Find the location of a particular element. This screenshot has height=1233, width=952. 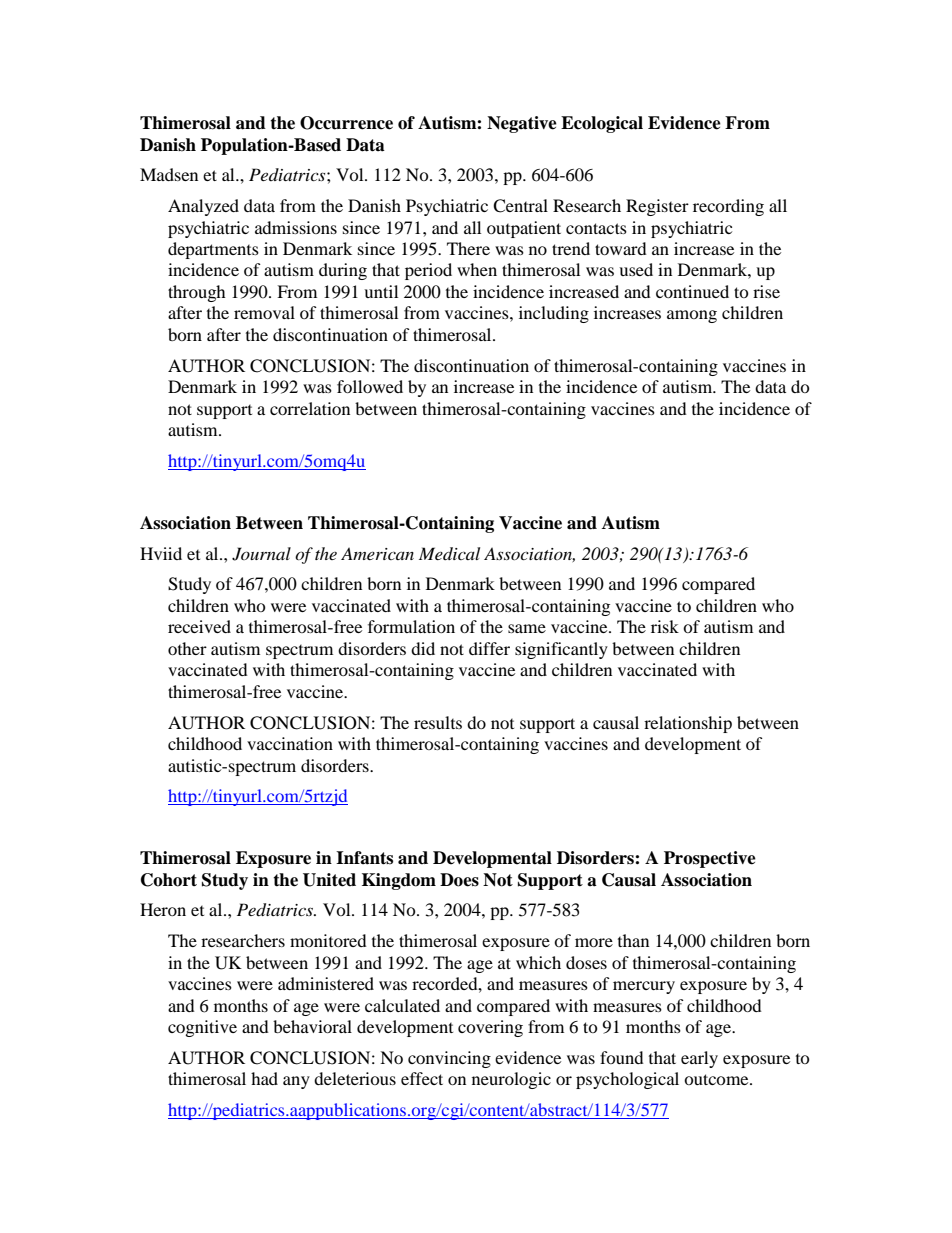

followed is located at coordinates (370, 386).
